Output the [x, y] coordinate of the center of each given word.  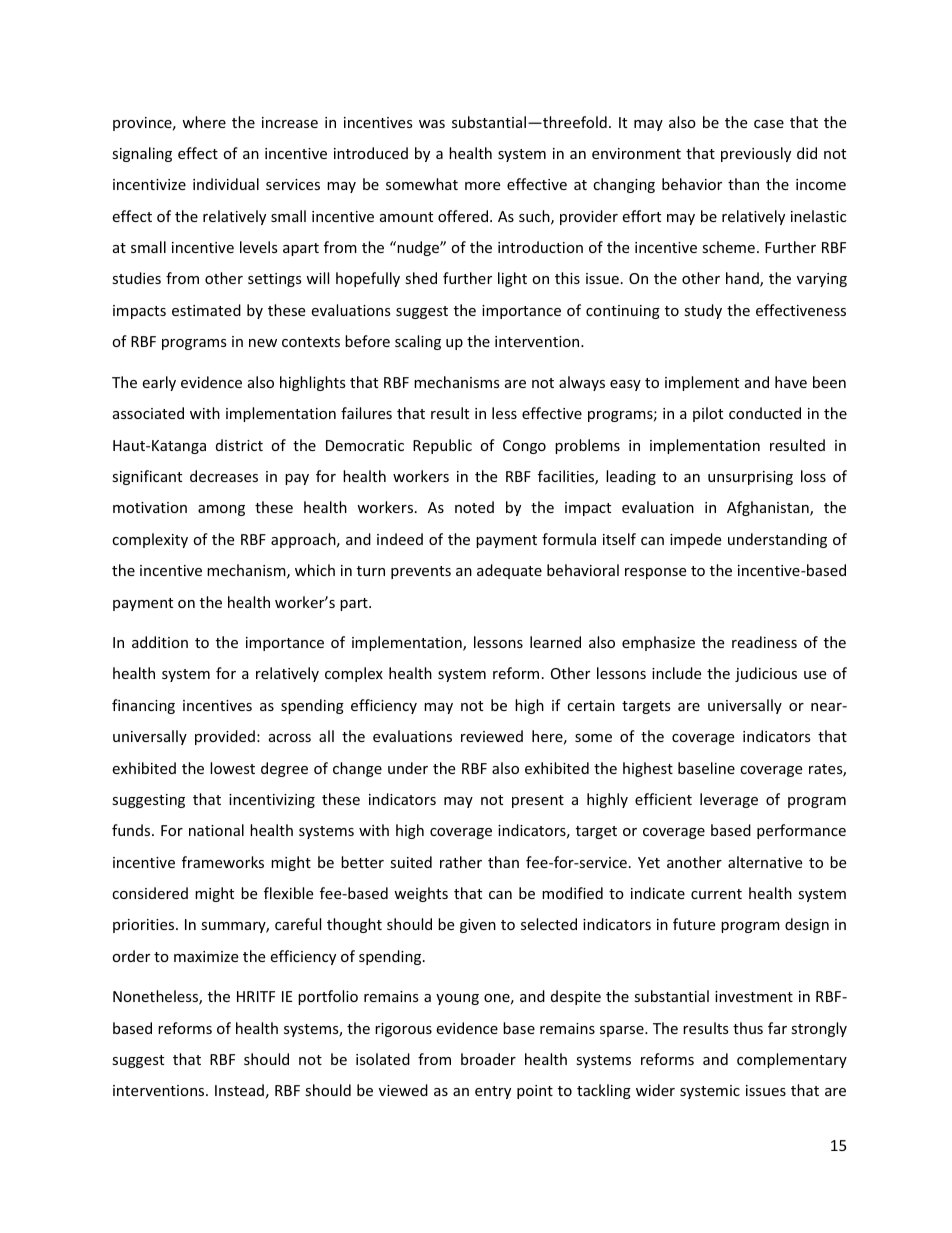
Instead [239, 1090]
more [482, 186]
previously [756, 154]
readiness [764, 642]
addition [160, 642]
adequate [509, 571]
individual [226, 184]
